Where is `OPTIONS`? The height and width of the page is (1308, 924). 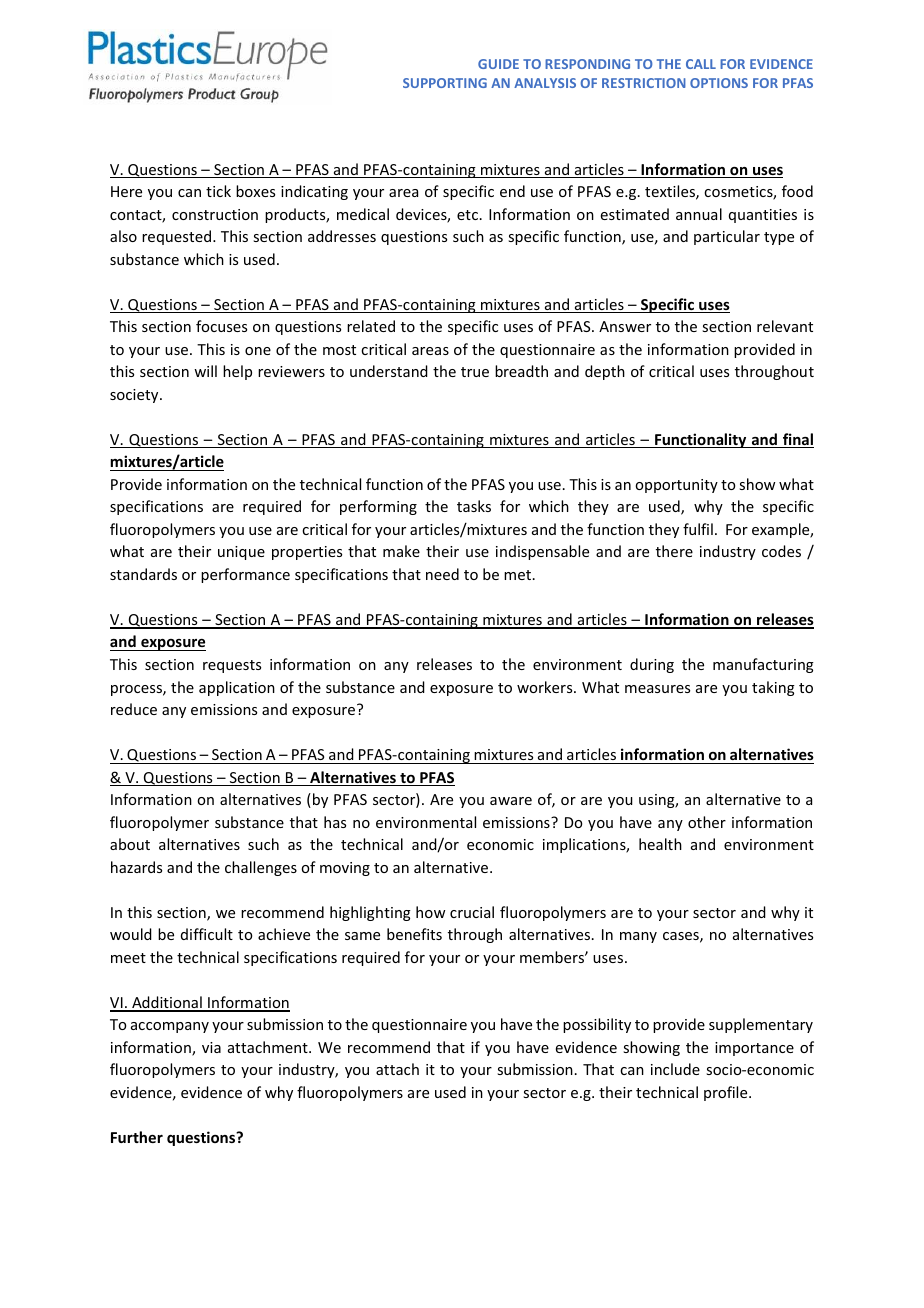
OPTIONS is located at coordinates (719, 83).
